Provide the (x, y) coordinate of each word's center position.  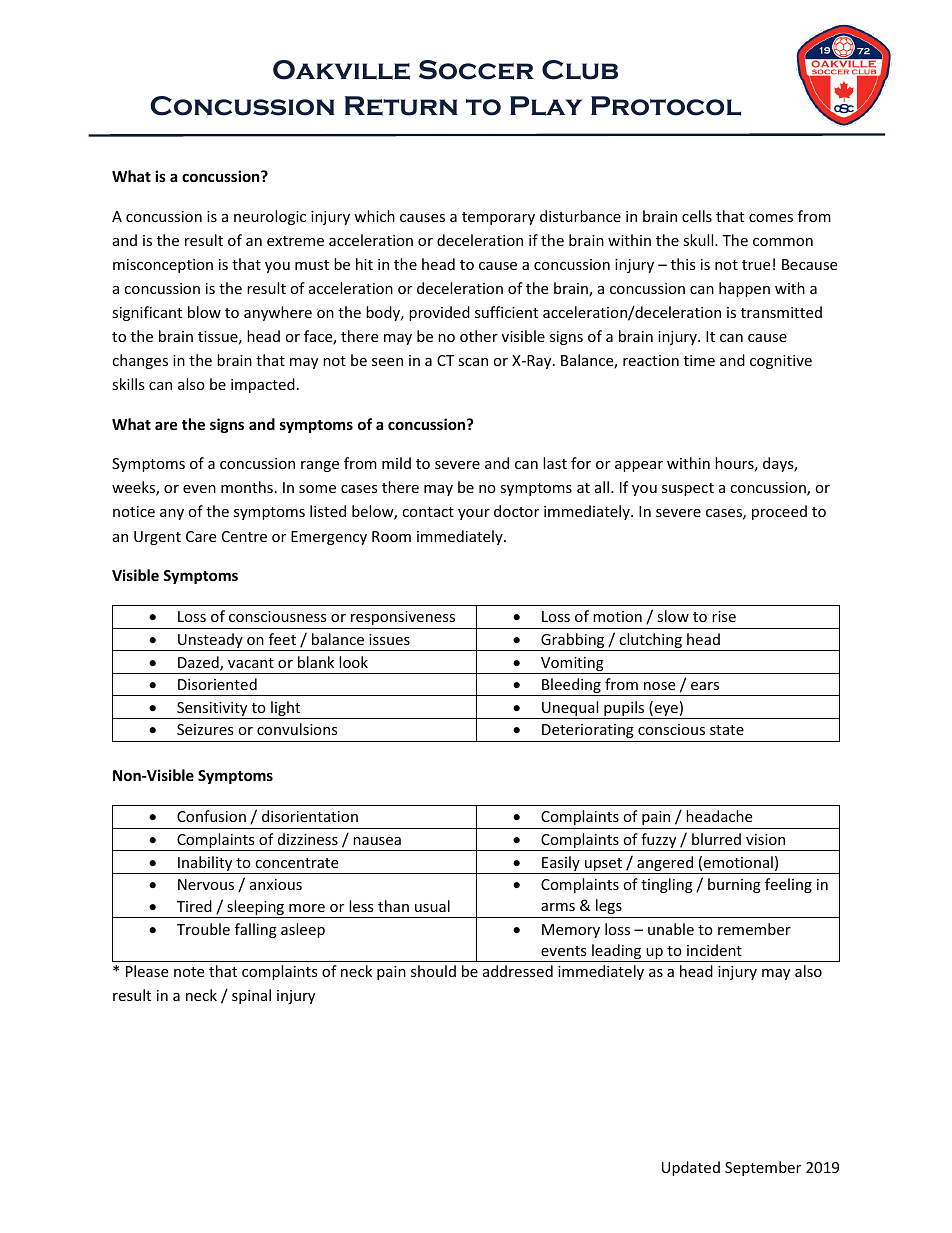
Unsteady (210, 642)
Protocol (666, 106)
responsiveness (403, 618)
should (433, 971)
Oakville (341, 70)
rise (724, 616)
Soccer (476, 70)
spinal (251, 996)
